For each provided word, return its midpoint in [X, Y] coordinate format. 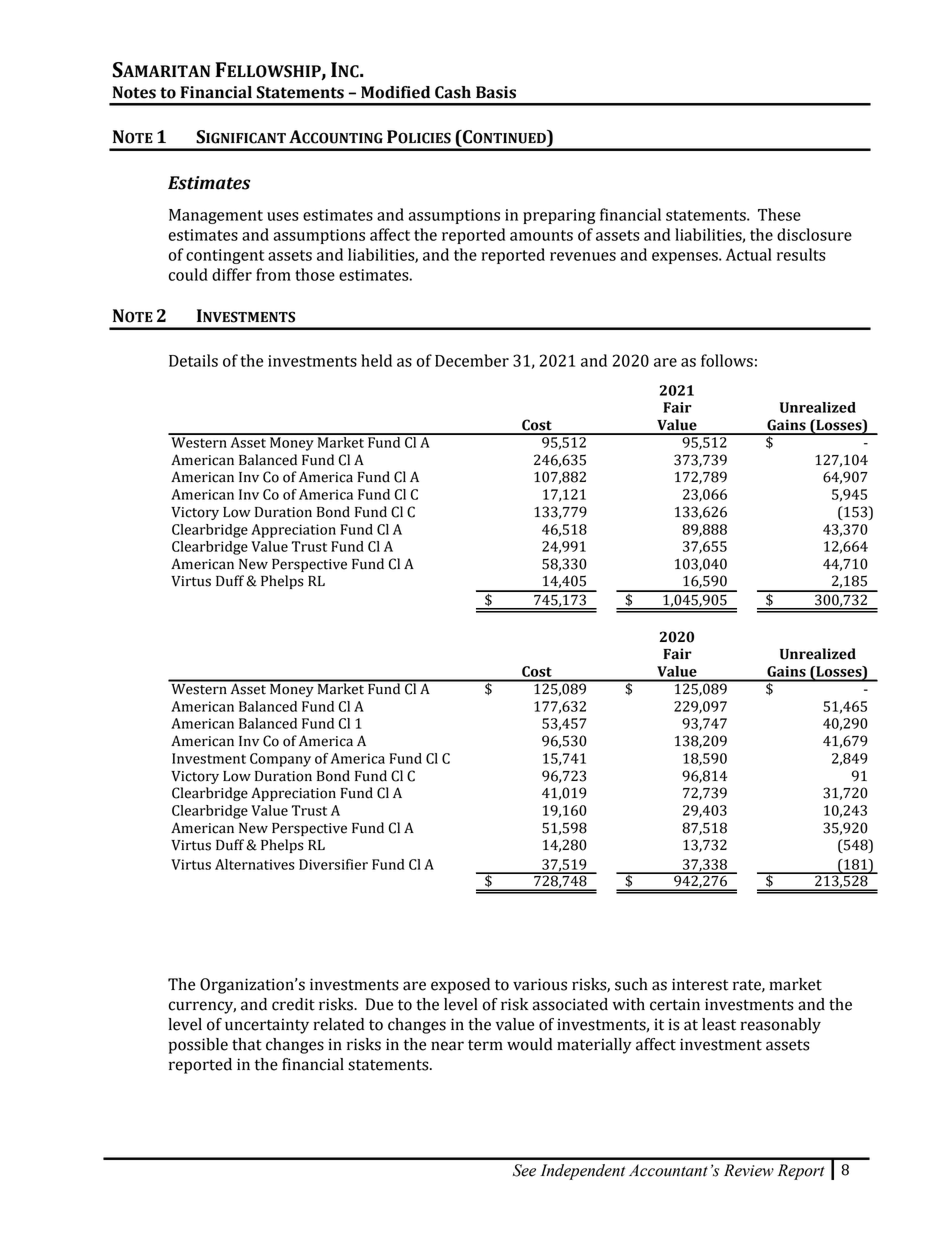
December [472, 360]
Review [749, 1170]
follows [727, 360]
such [631, 984]
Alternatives [255, 864]
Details [193, 360]
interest [700, 984]
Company [280, 760]
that [247, 1044]
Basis [496, 92]
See [524, 1170]
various [540, 984]
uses [283, 216]
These [779, 214]
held [376, 360]
